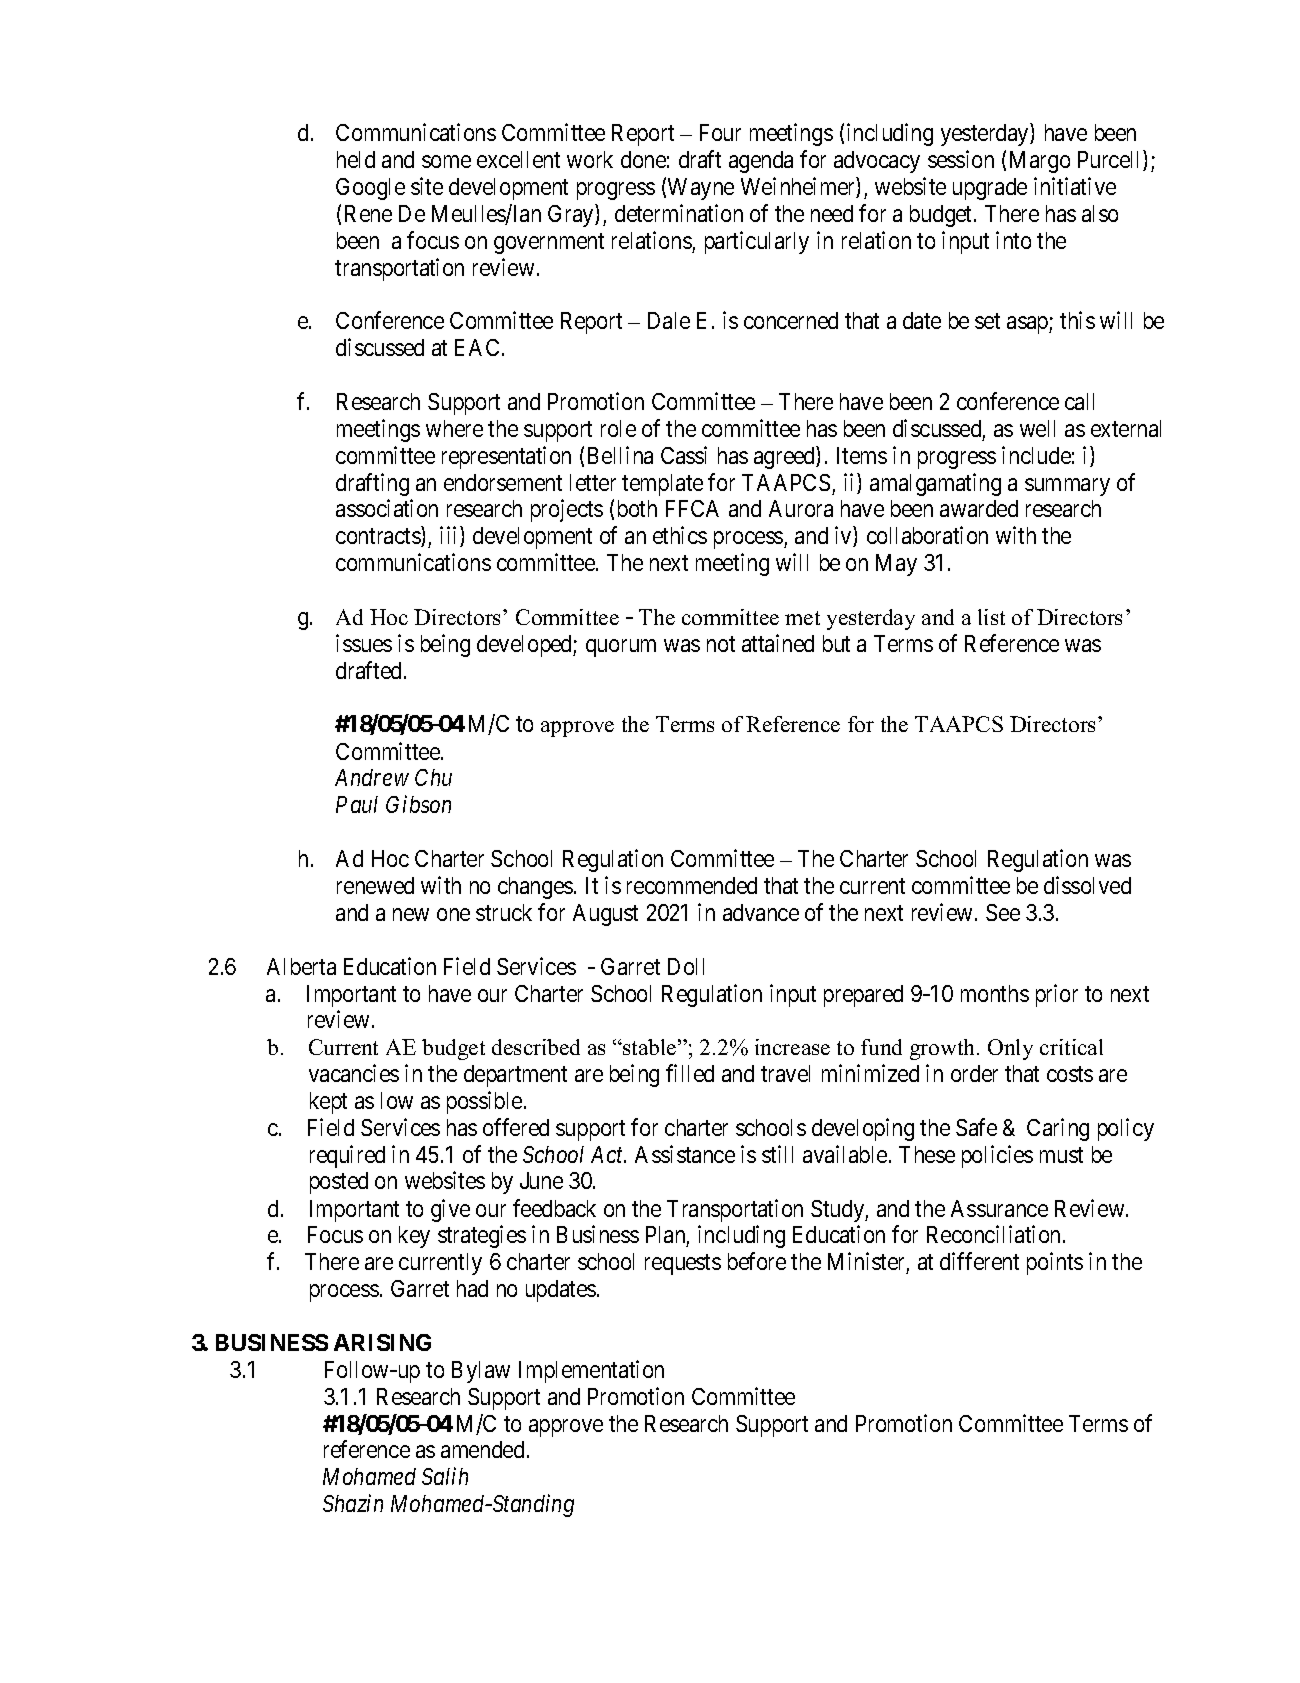  I want to click on Google, so click(370, 189).
